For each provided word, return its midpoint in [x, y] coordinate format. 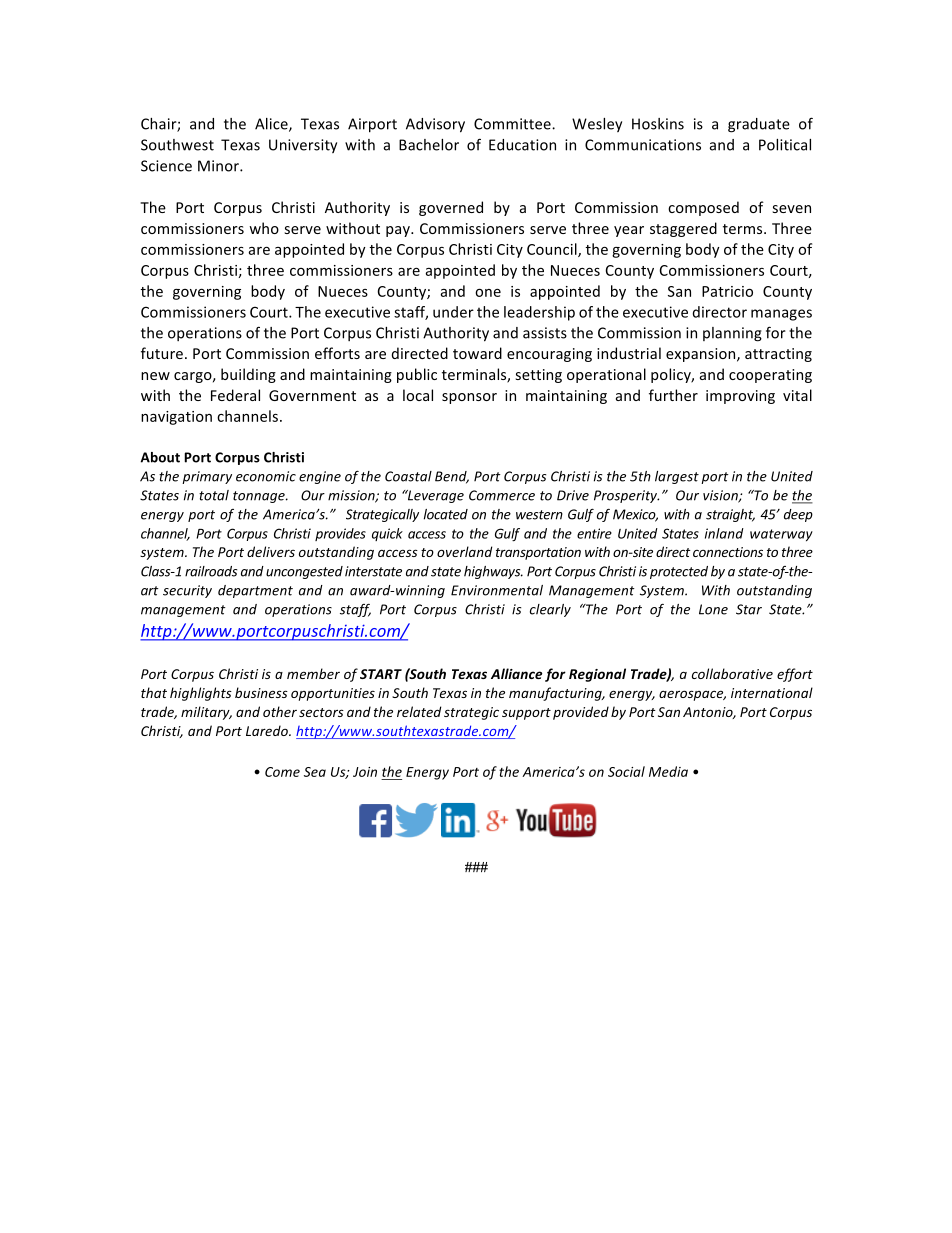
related [419, 711]
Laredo [268, 730]
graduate [759, 125]
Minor [219, 166]
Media [668, 771]
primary [207, 477]
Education [522, 145]
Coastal [408, 476]
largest [677, 477]
